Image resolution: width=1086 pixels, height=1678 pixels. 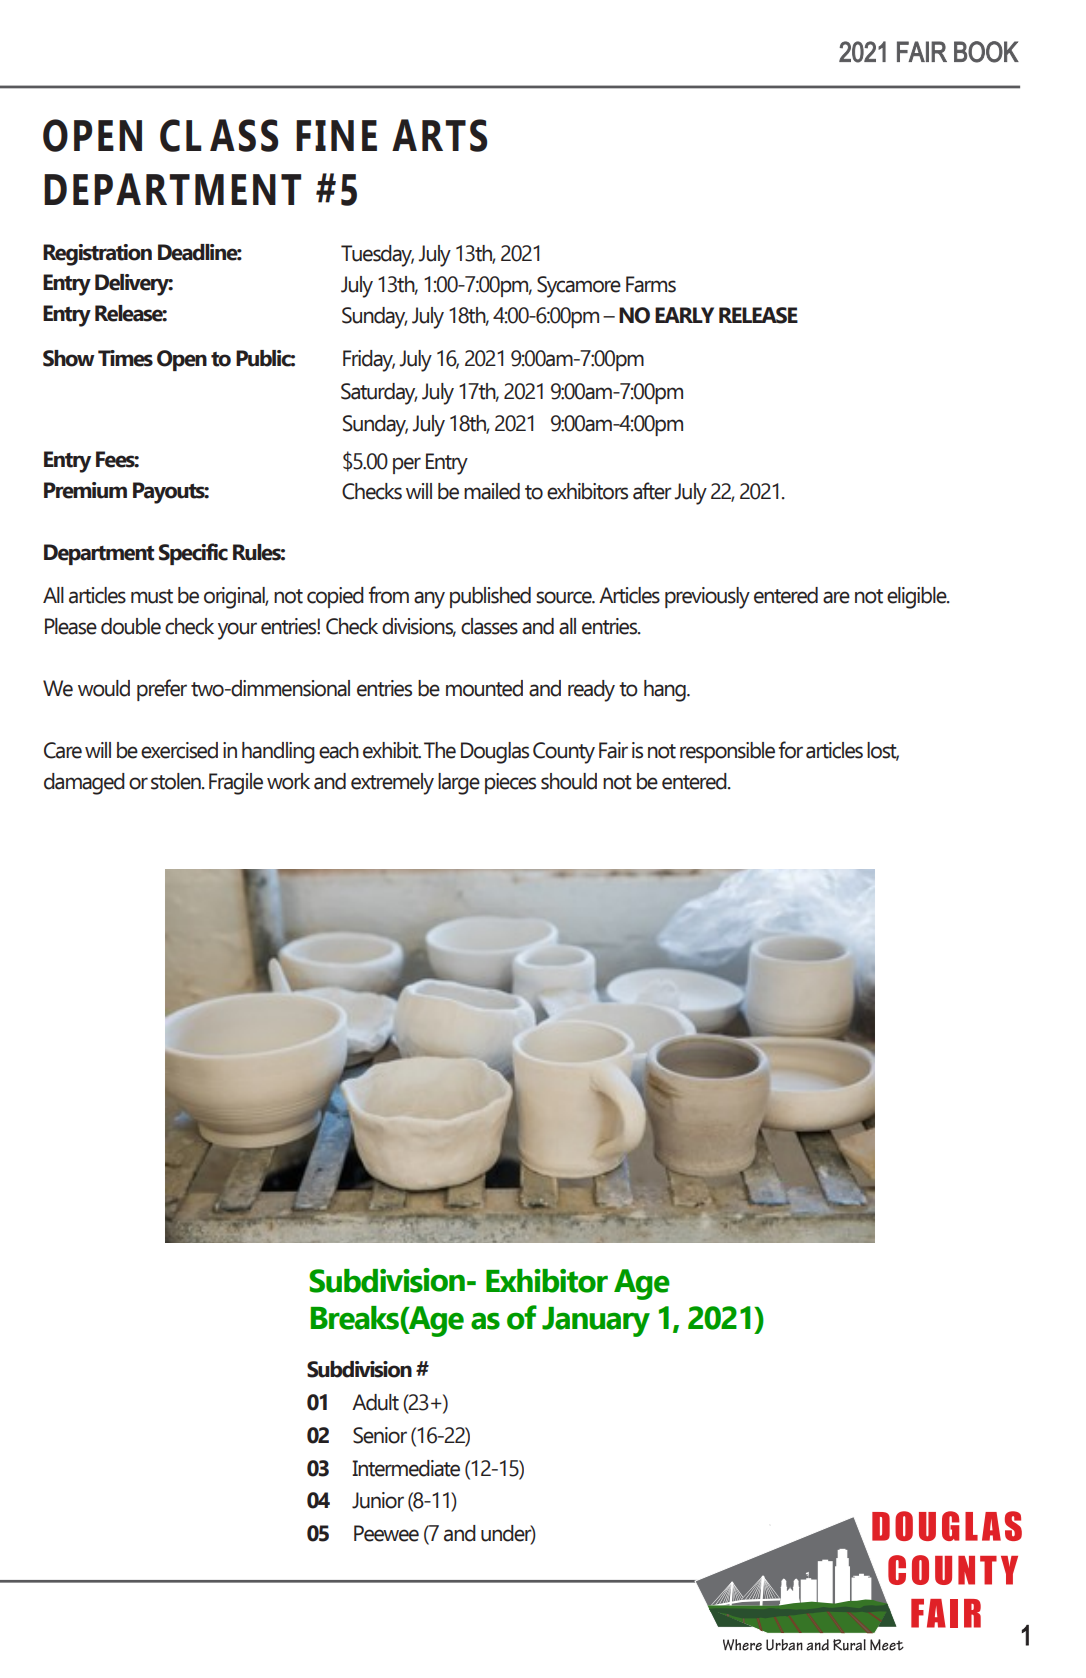 I want to click on ARTS, so click(x=439, y=135).
